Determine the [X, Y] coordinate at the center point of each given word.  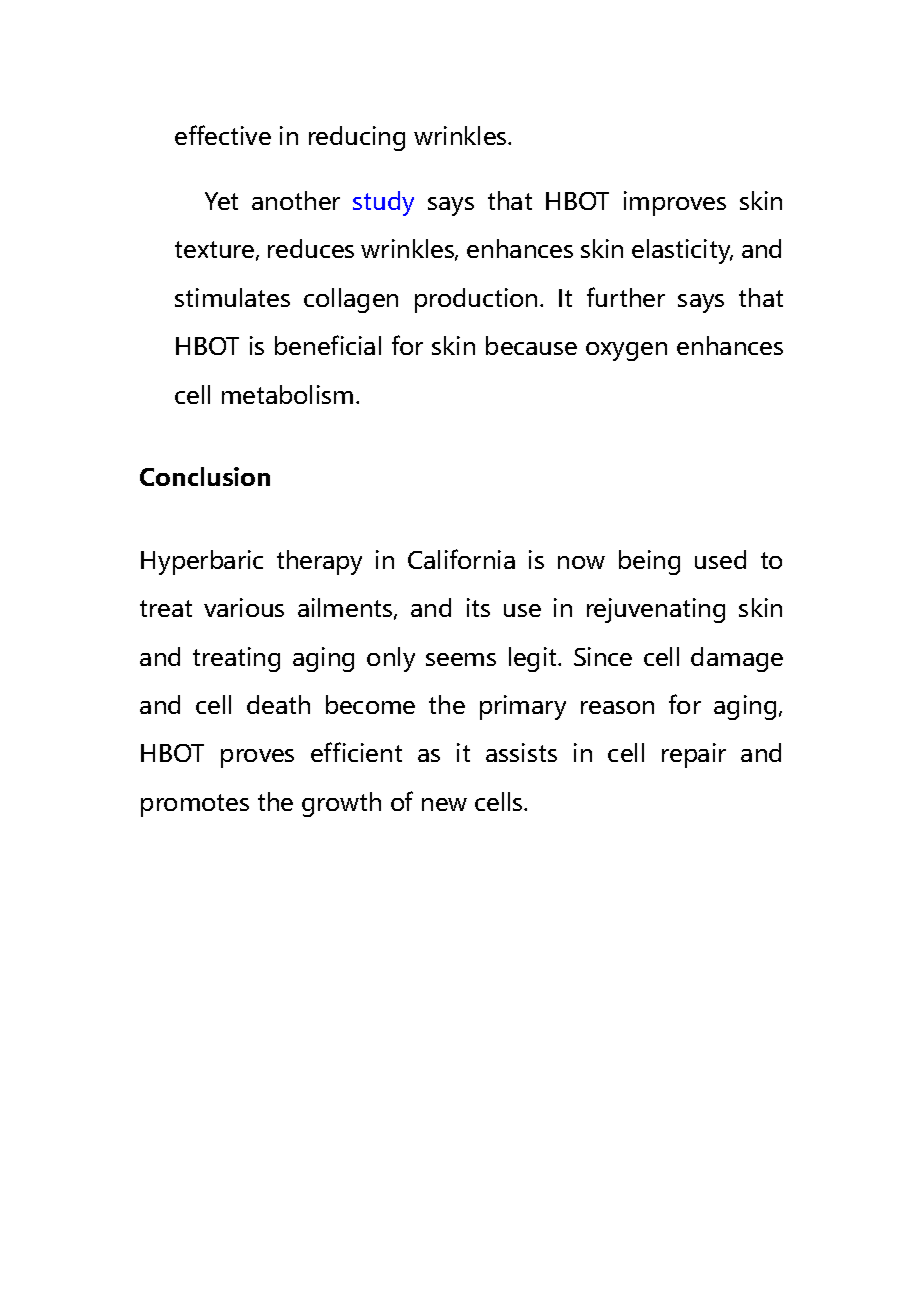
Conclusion [205, 476]
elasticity [682, 251]
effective [223, 135]
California [461, 559]
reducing [357, 138]
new [444, 804]
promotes [195, 805]
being [649, 562]
